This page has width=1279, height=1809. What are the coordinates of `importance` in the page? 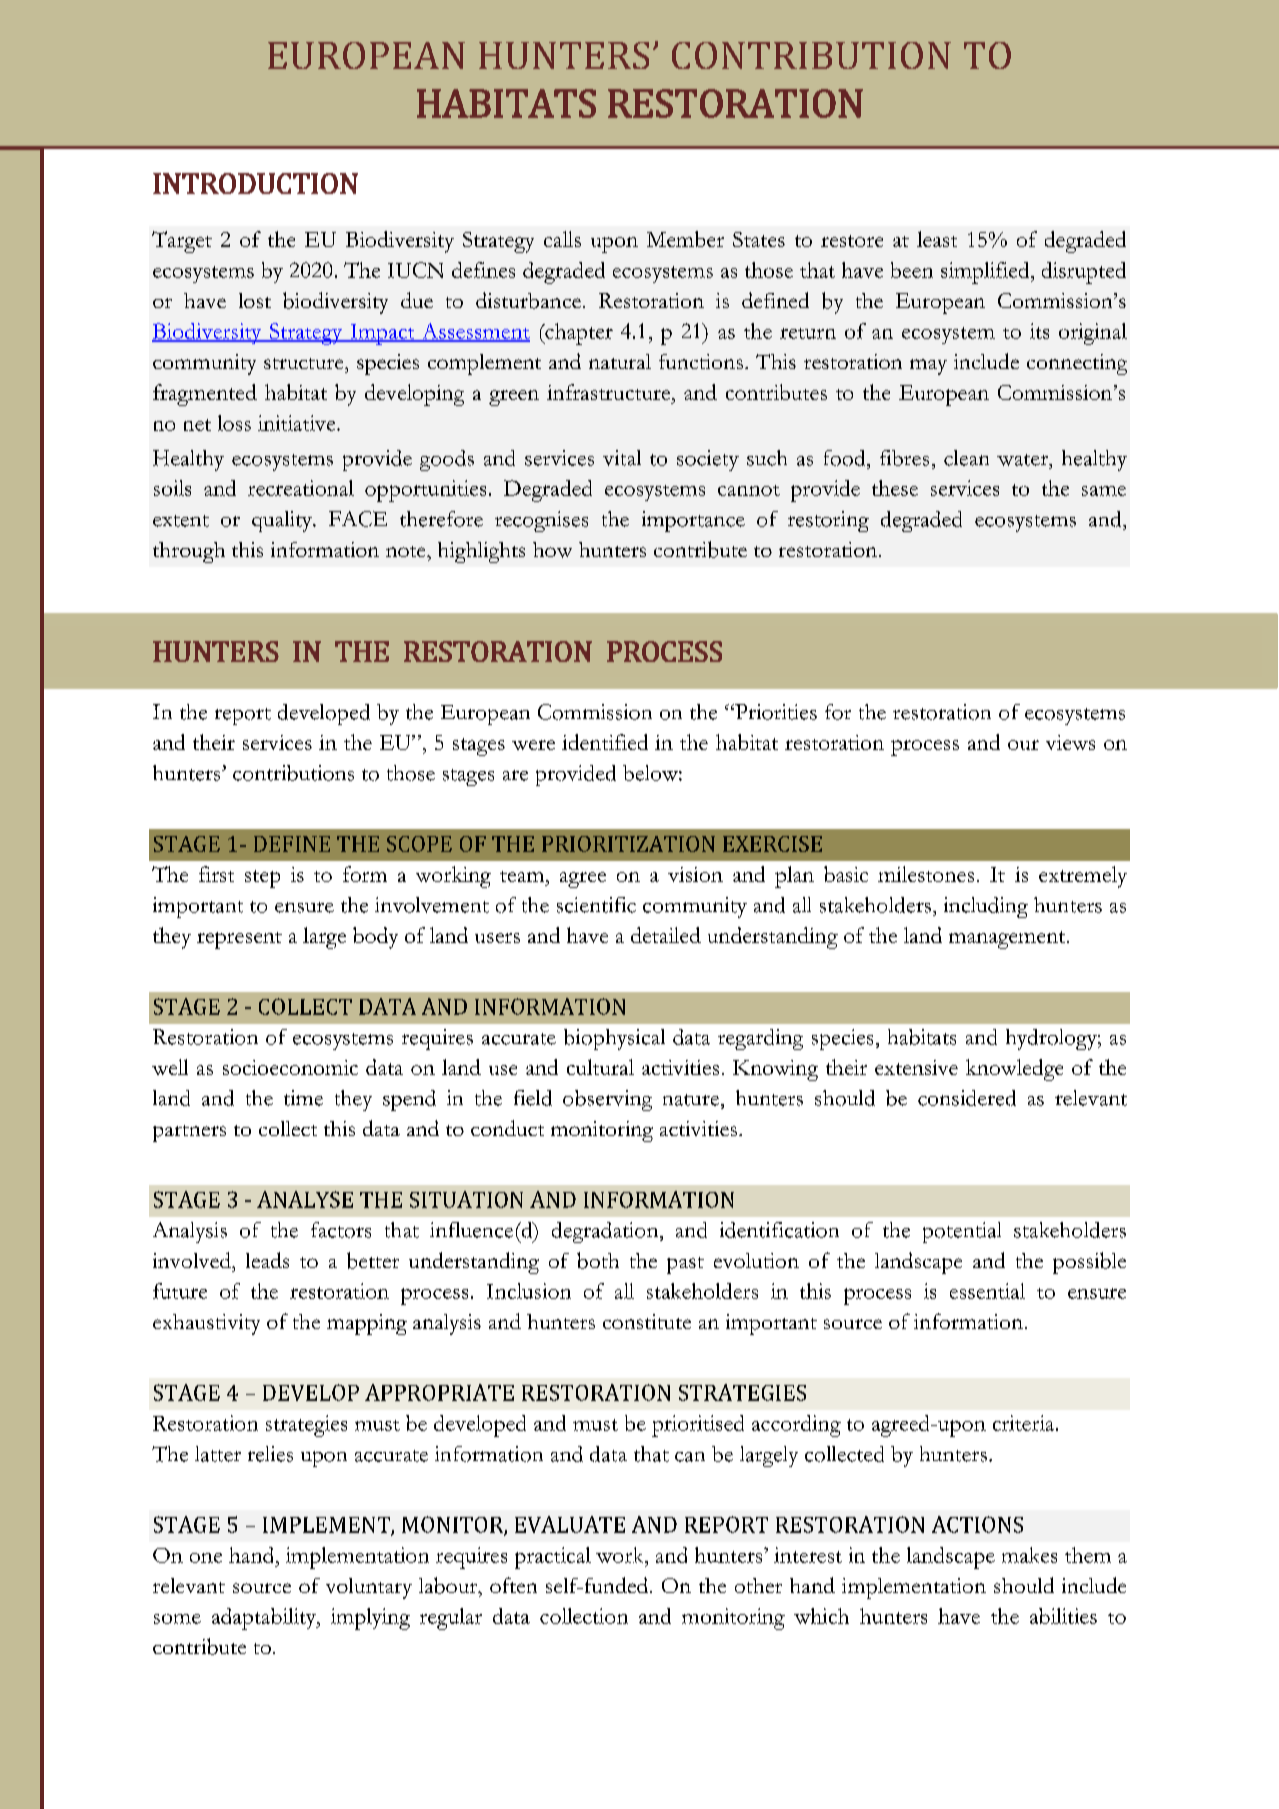 It's located at (693, 521).
